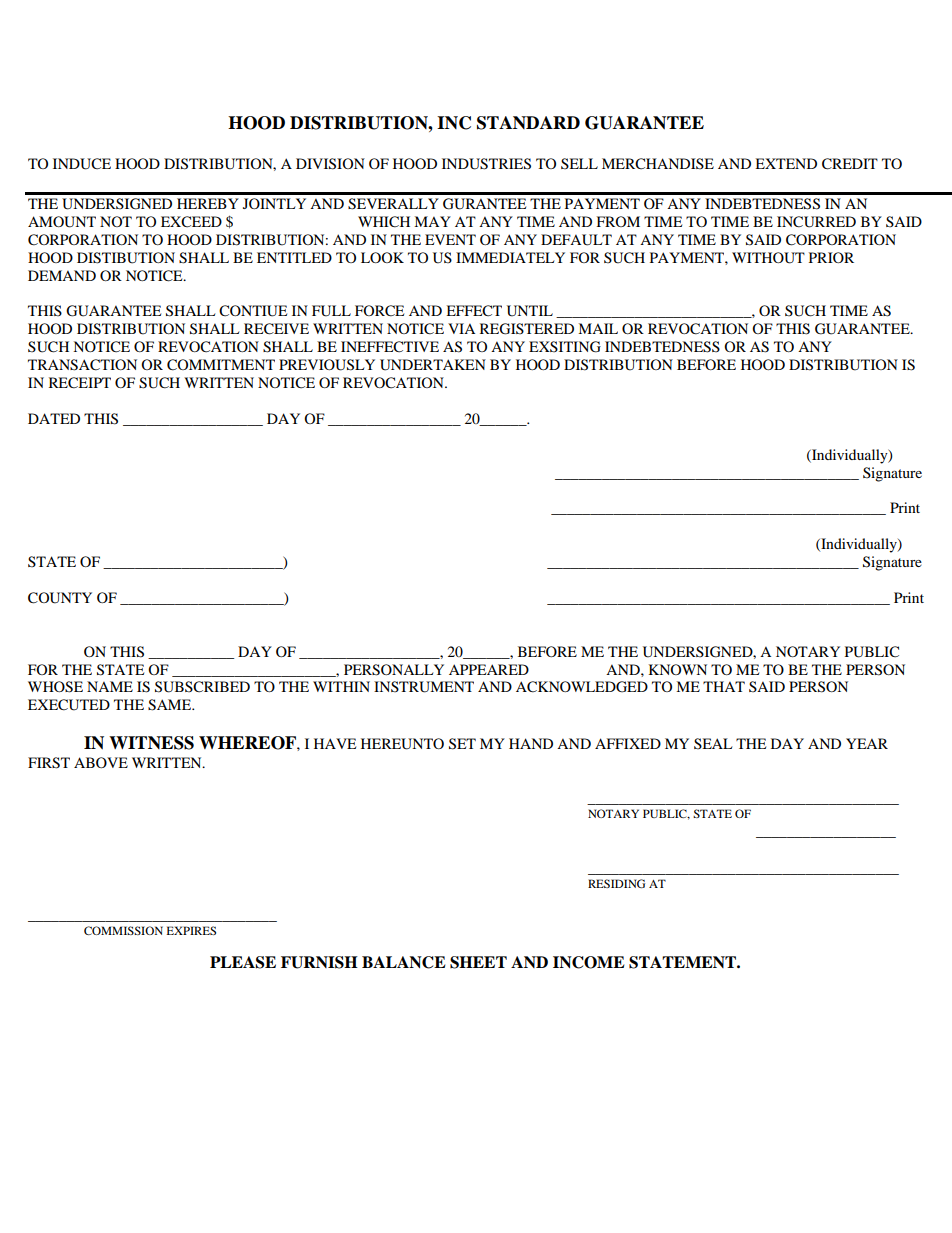 The width and height of the screenshot is (952, 1233). Describe the element at coordinates (489, 669) in the screenshot. I see `APPEARED` at that location.
